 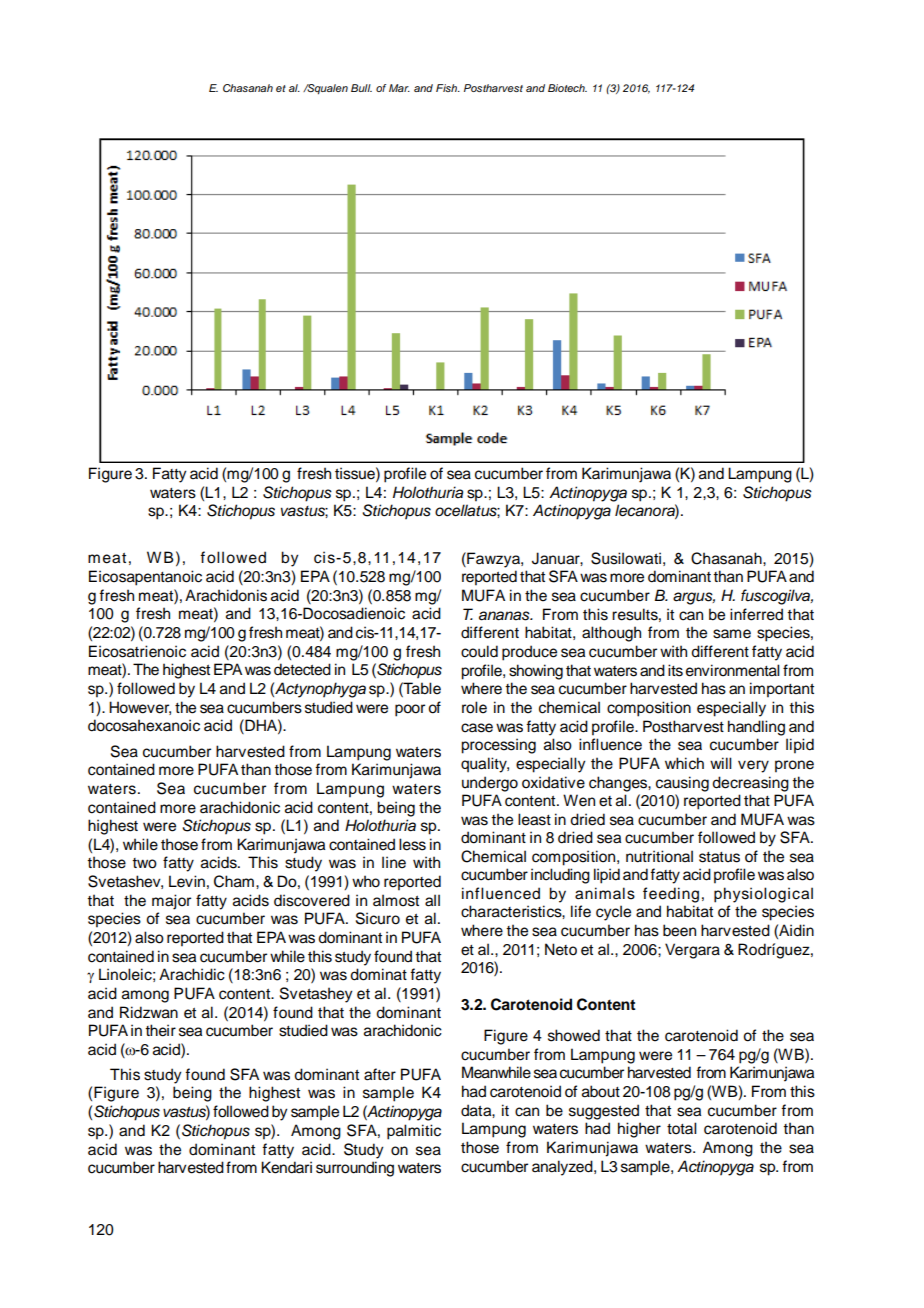 What do you see at coordinates (756, 614) in the image?
I see `inferred` at bounding box center [756, 614].
